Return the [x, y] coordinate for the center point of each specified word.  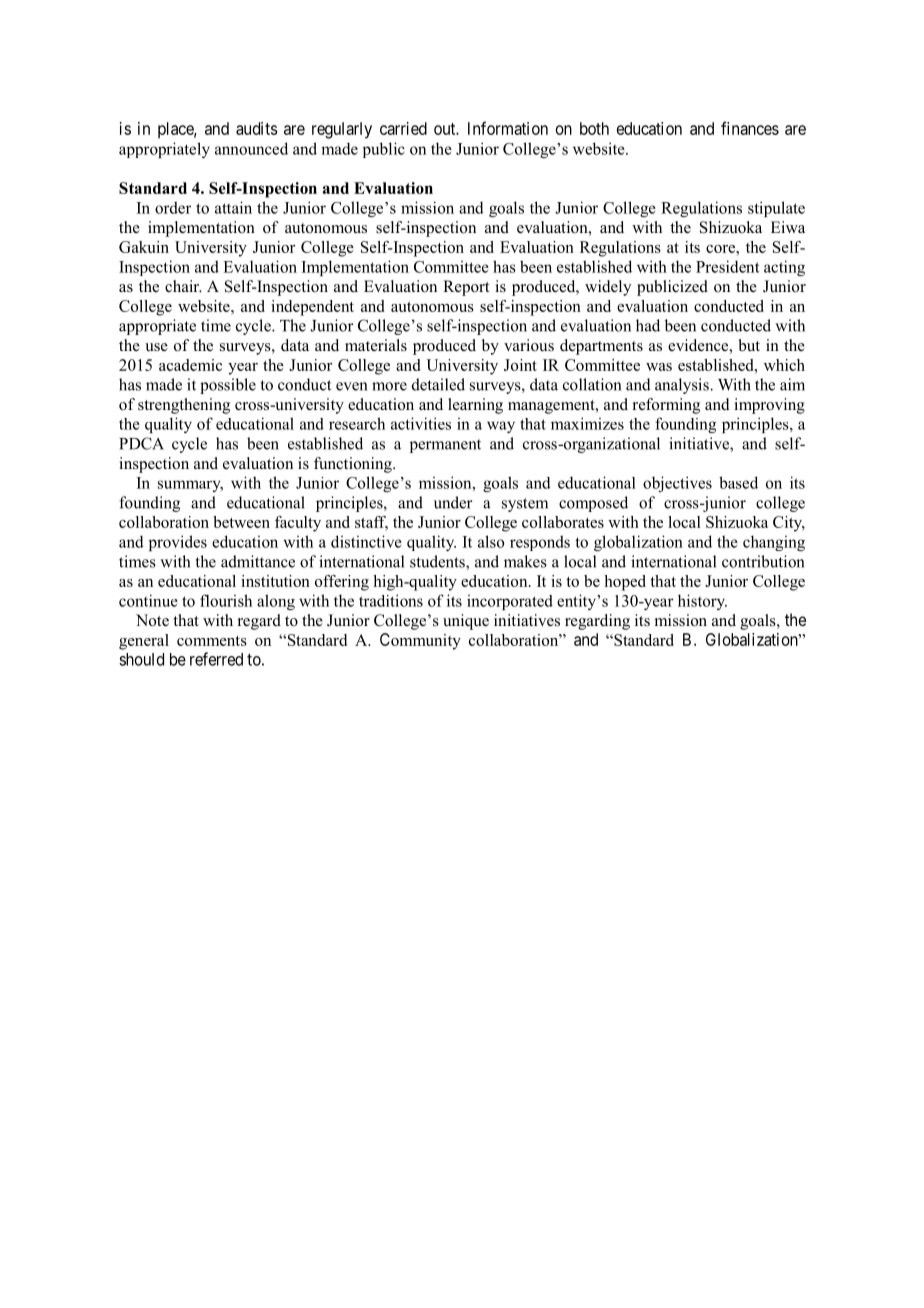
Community [420, 641]
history [702, 602]
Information [508, 128]
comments [212, 641]
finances [750, 128]
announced [251, 148]
